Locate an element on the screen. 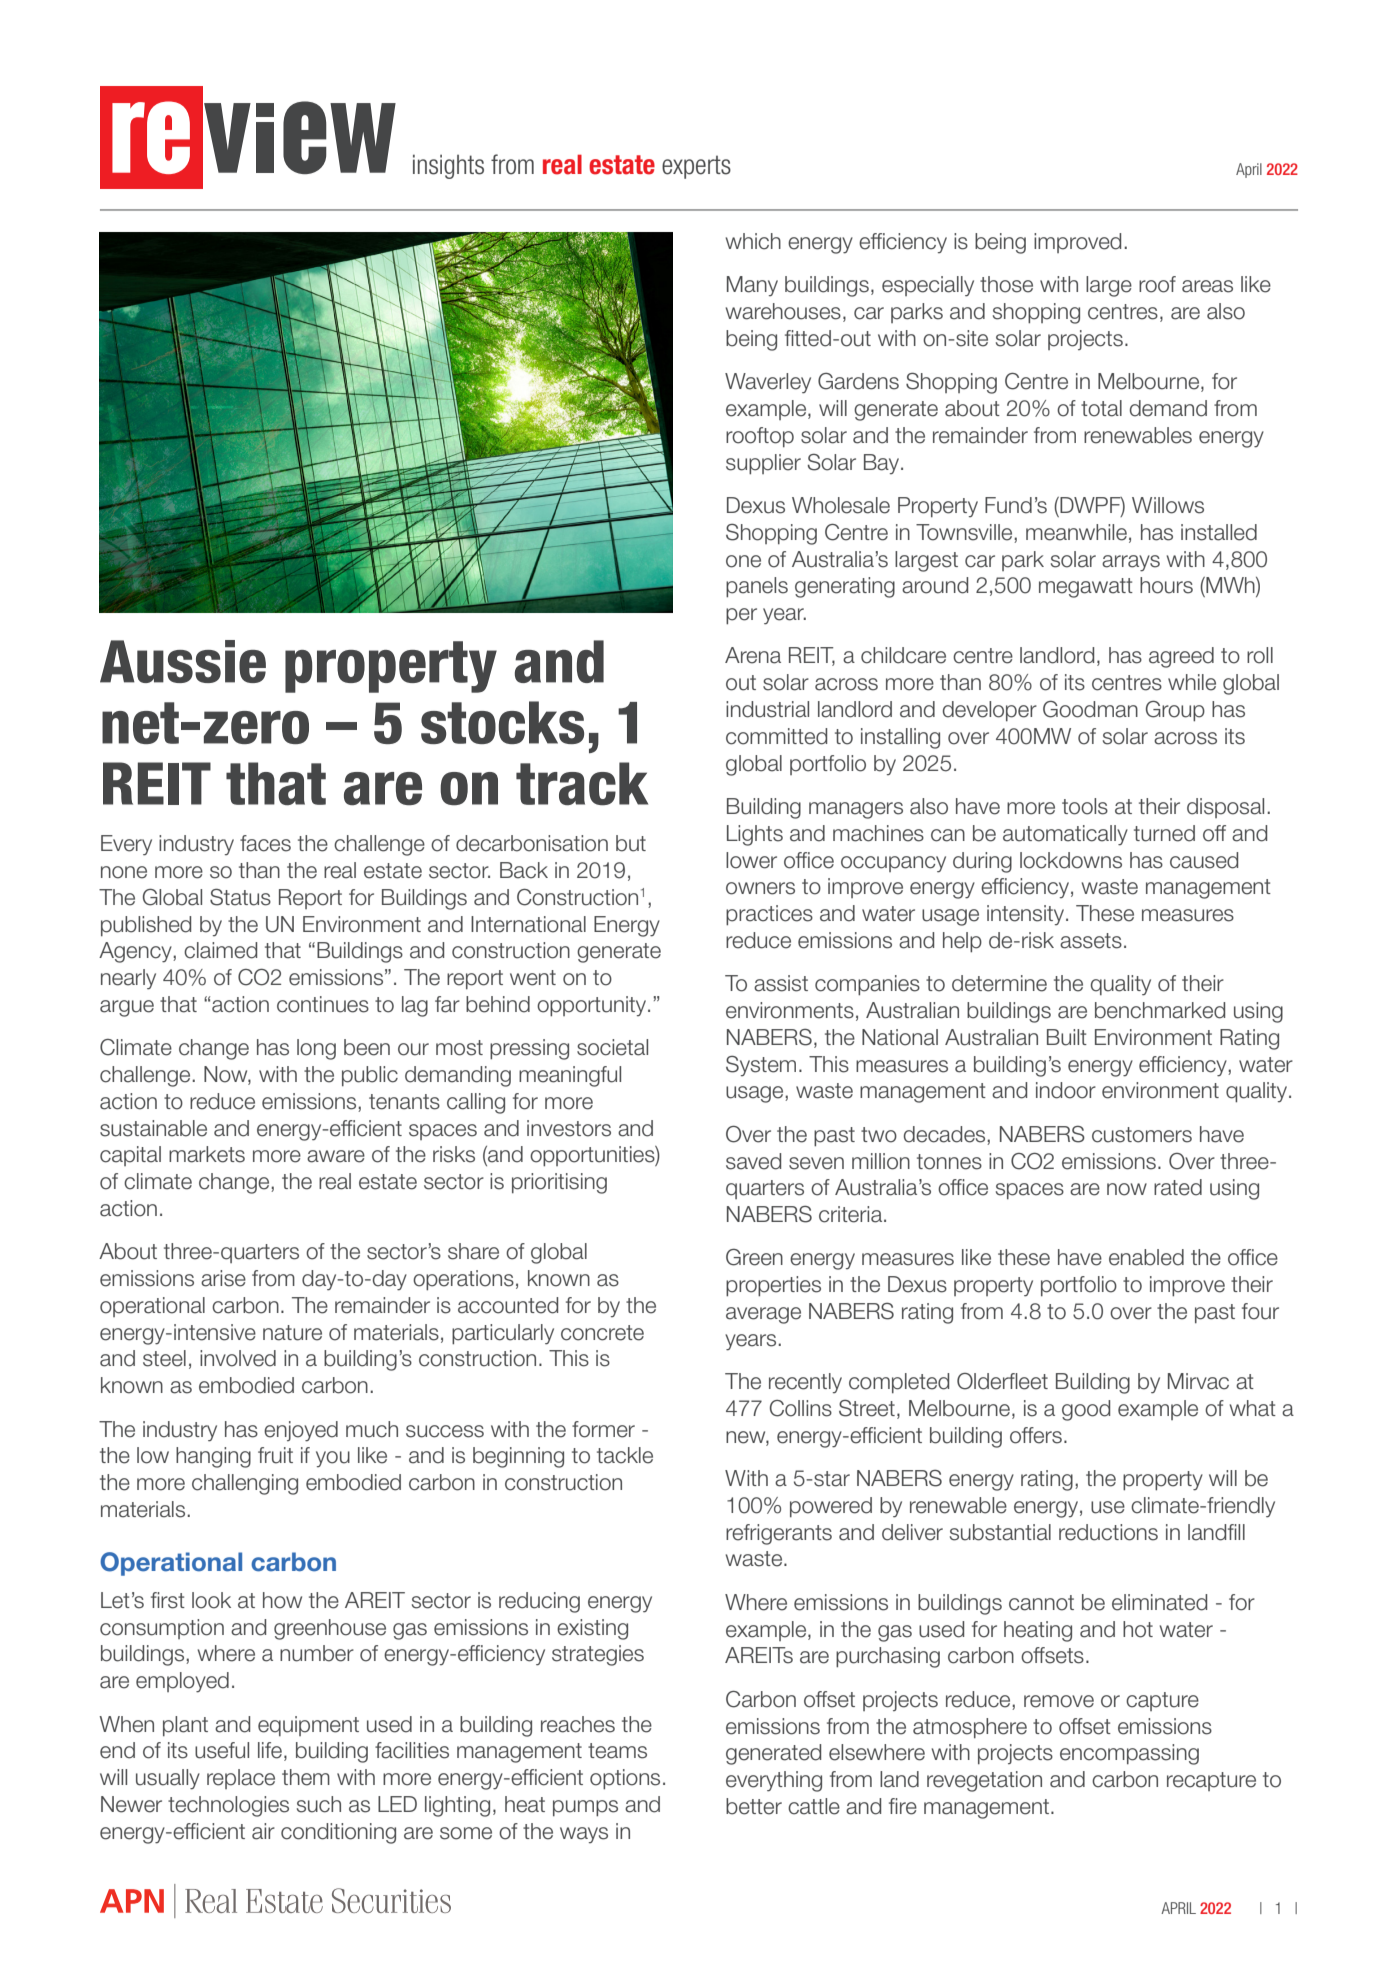 The image size is (1398, 1977). areas is located at coordinates (1207, 286).
